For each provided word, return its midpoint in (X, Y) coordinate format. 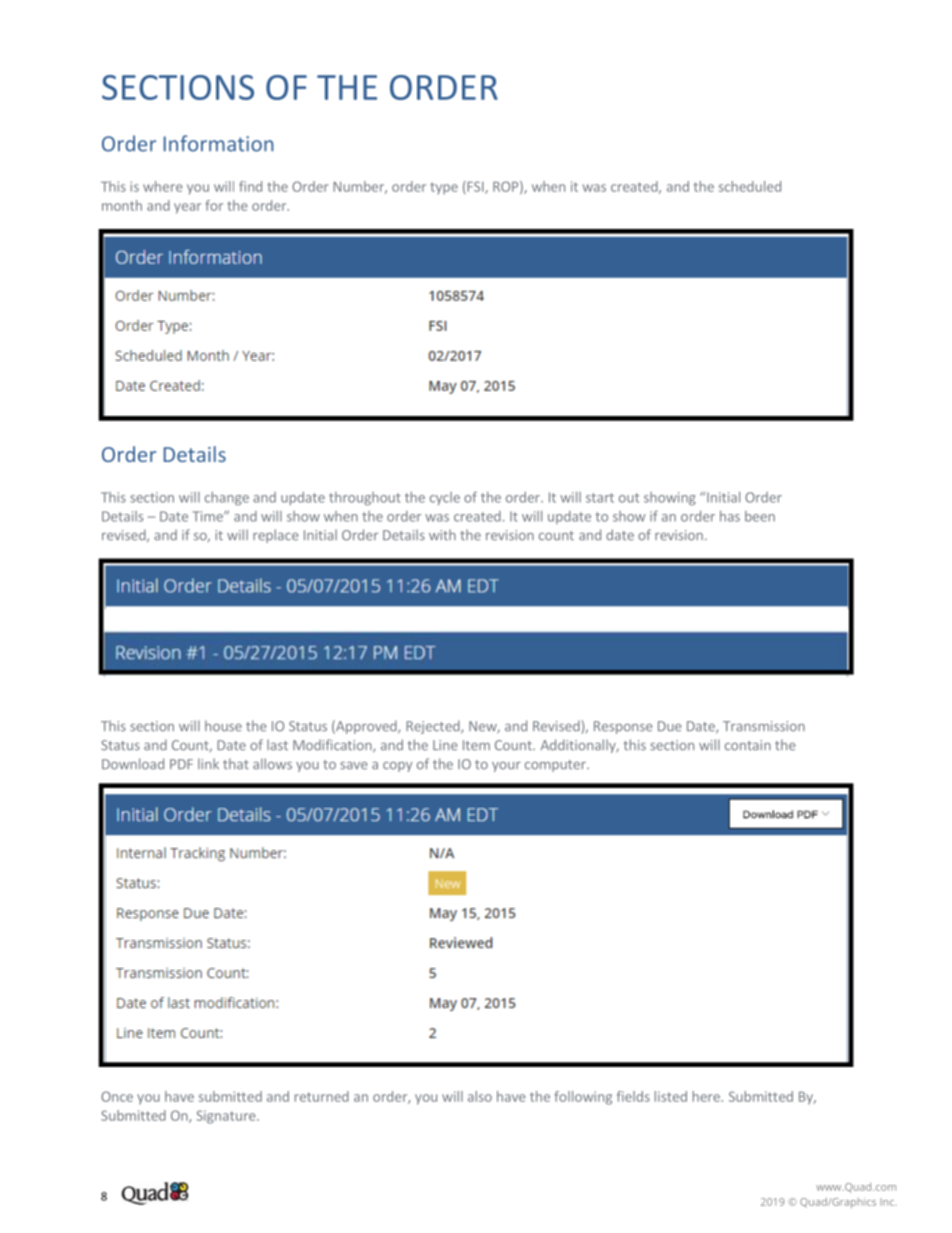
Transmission (764, 726)
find (250, 186)
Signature (227, 1117)
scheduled (750, 186)
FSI (475, 187)
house (223, 726)
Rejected (434, 727)
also (480, 1096)
